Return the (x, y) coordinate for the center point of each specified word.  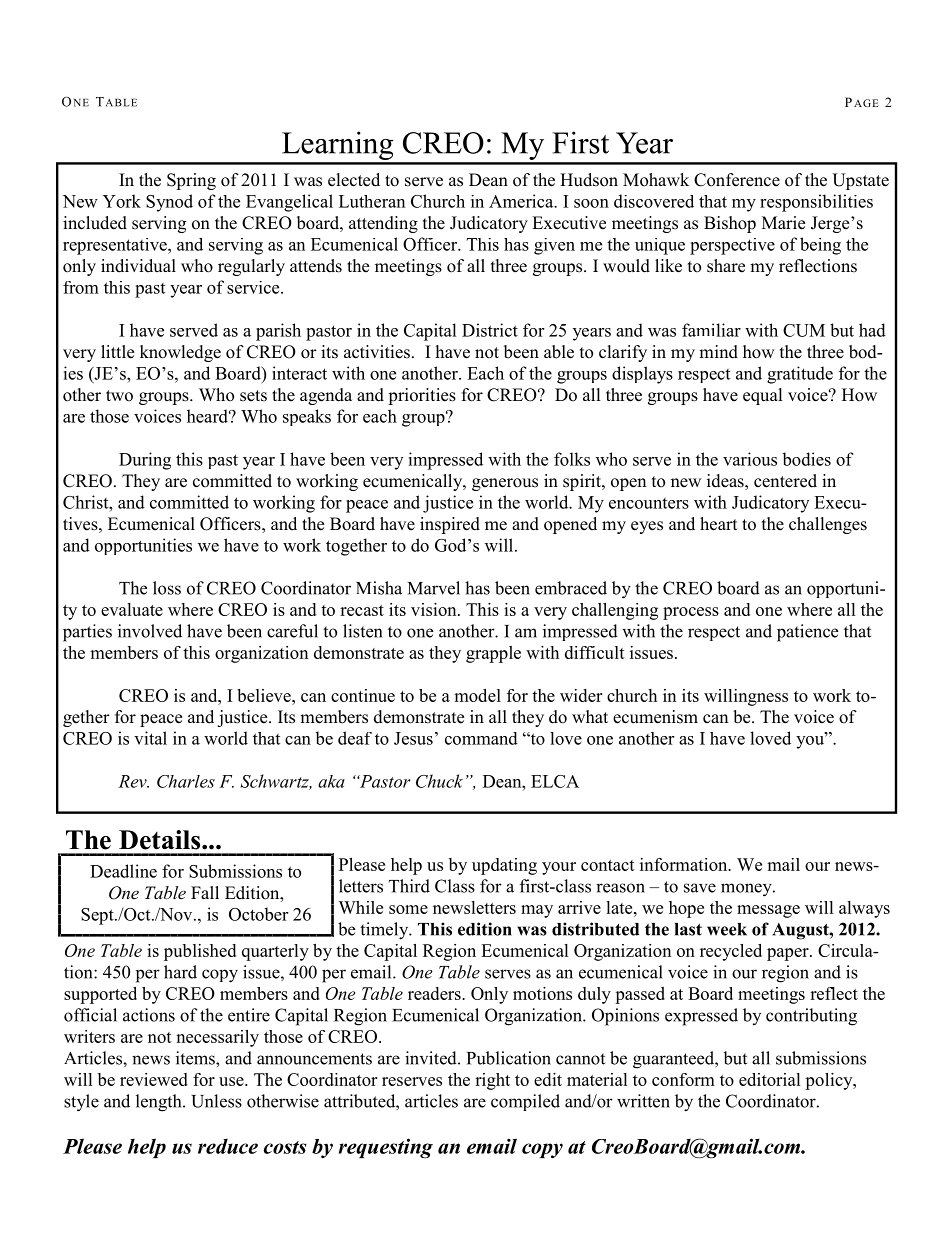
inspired (450, 525)
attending (383, 224)
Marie (783, 223)
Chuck (439, 781)
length (160, 1103)
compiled (525, 1102)
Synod (169, 203)
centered (785, 481)
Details (161, 840)
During (145, 461)
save (700, 888)
